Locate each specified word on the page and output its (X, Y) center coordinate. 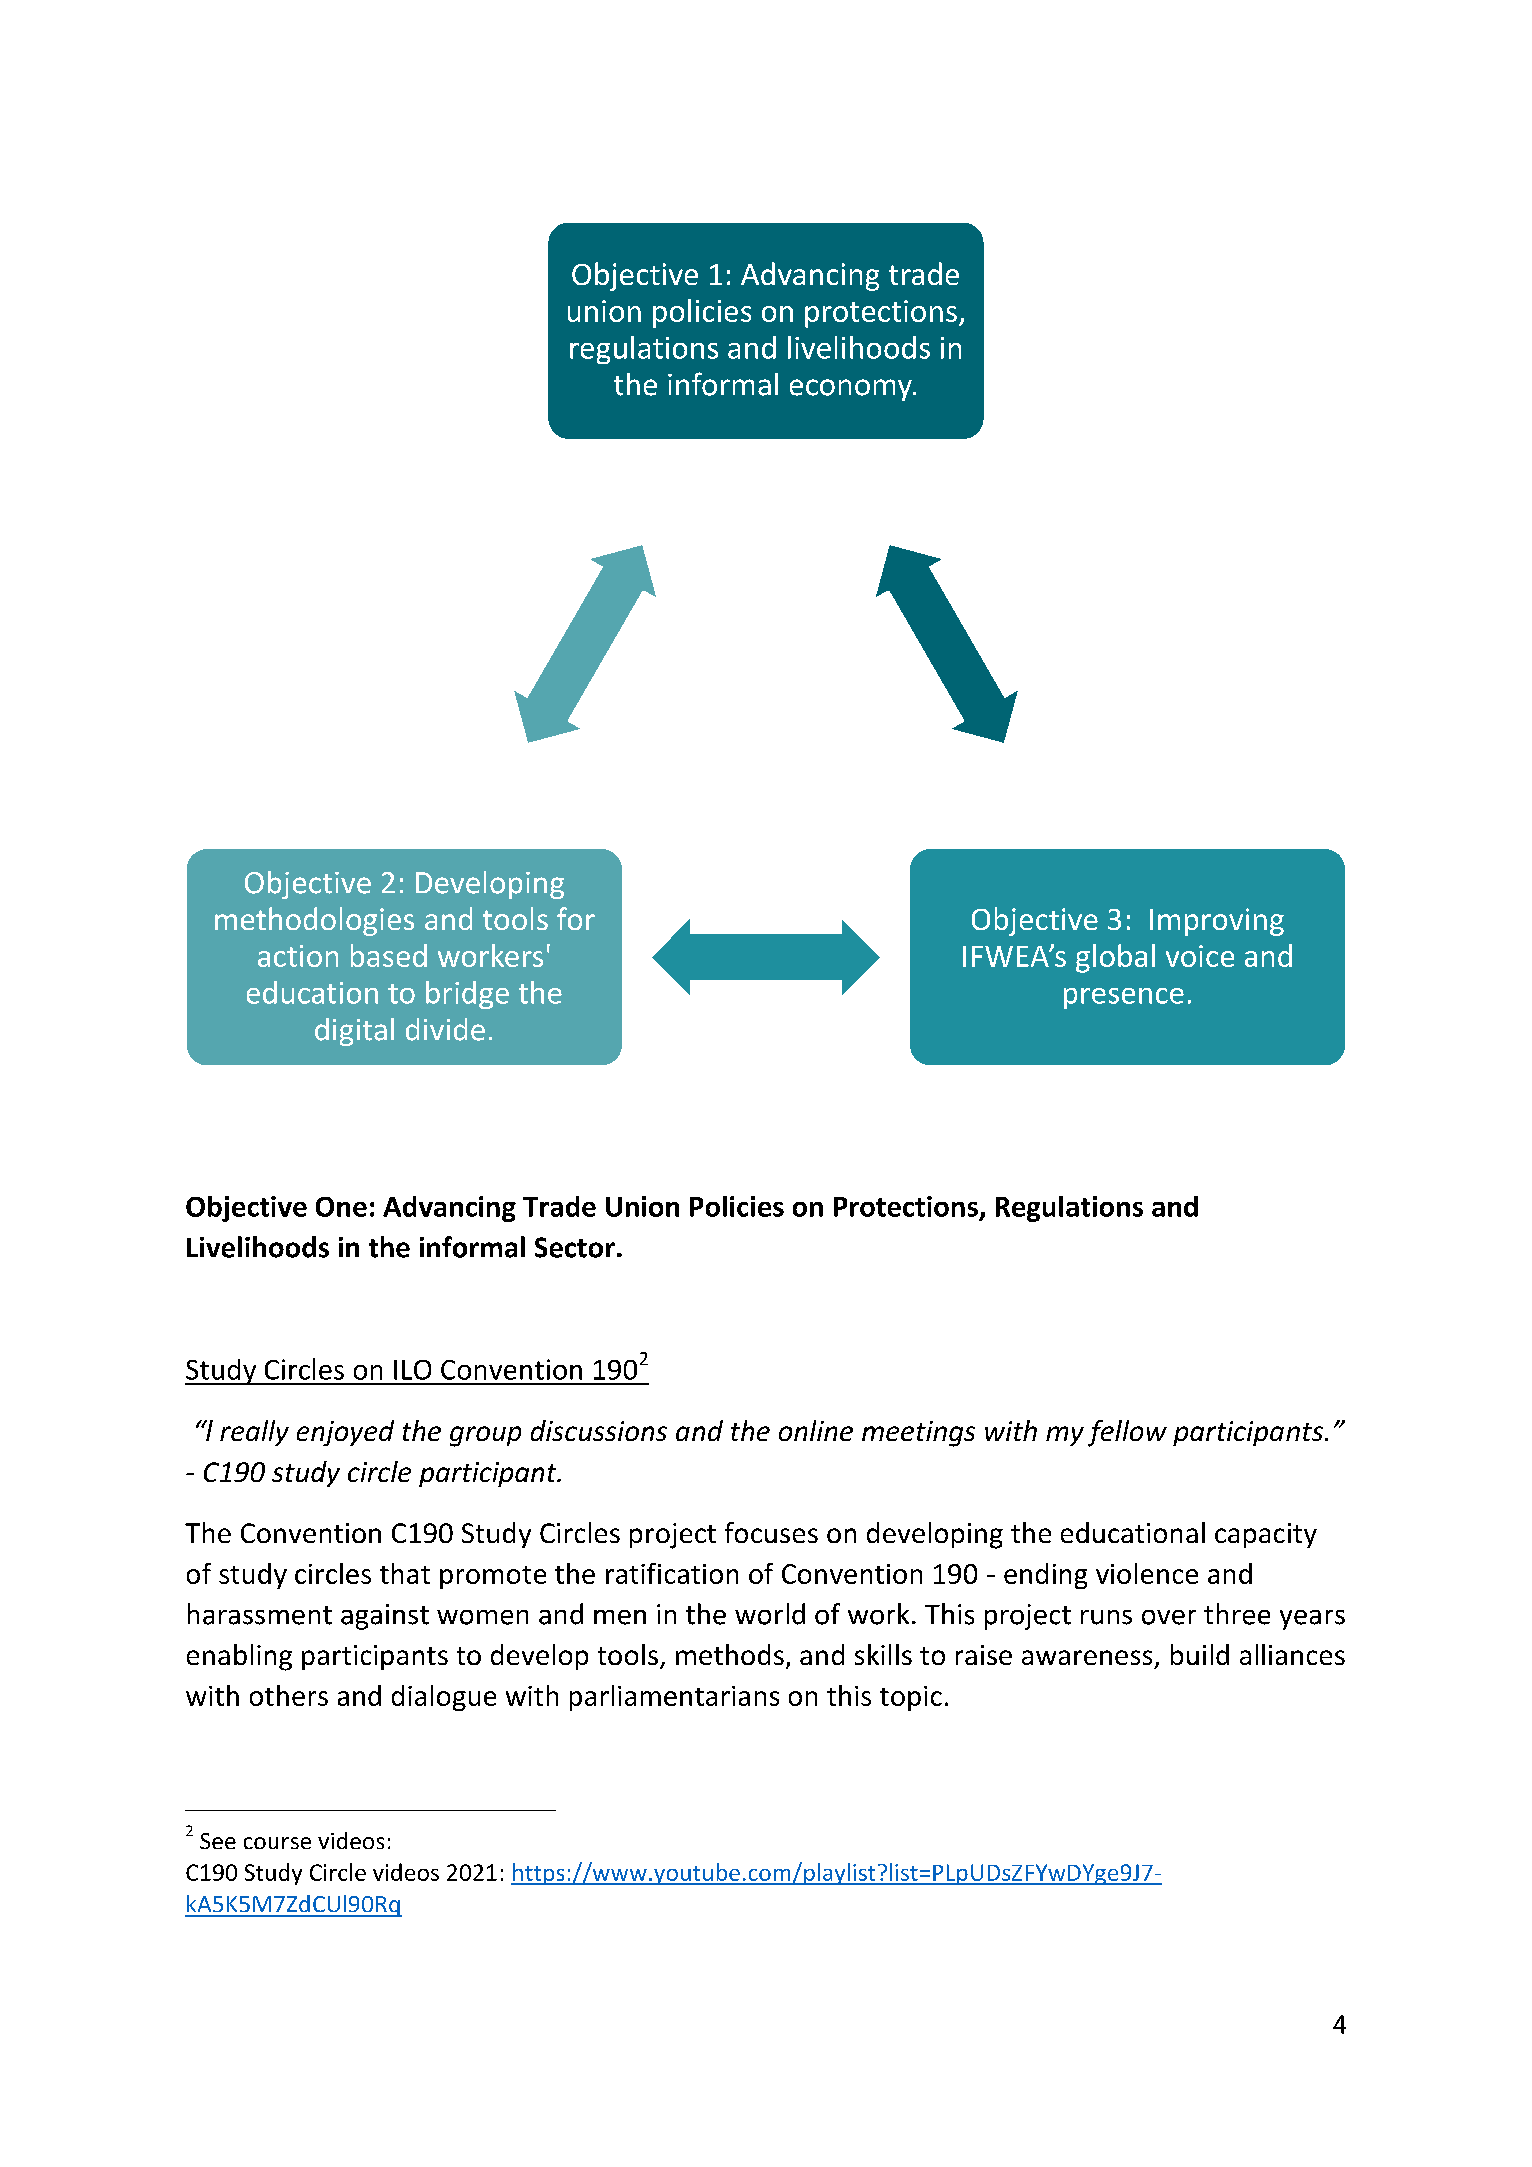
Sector (575, 1247)
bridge (467, 995)
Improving (1217, 922)
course (277, 1843)
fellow (1127, 1433)
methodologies (314, 921)
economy (852, 390)
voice (1200, 956)
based (389, 955)
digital (354, 1032)
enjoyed (345, 1433)
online (816, 1430)
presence (1124, 998)
